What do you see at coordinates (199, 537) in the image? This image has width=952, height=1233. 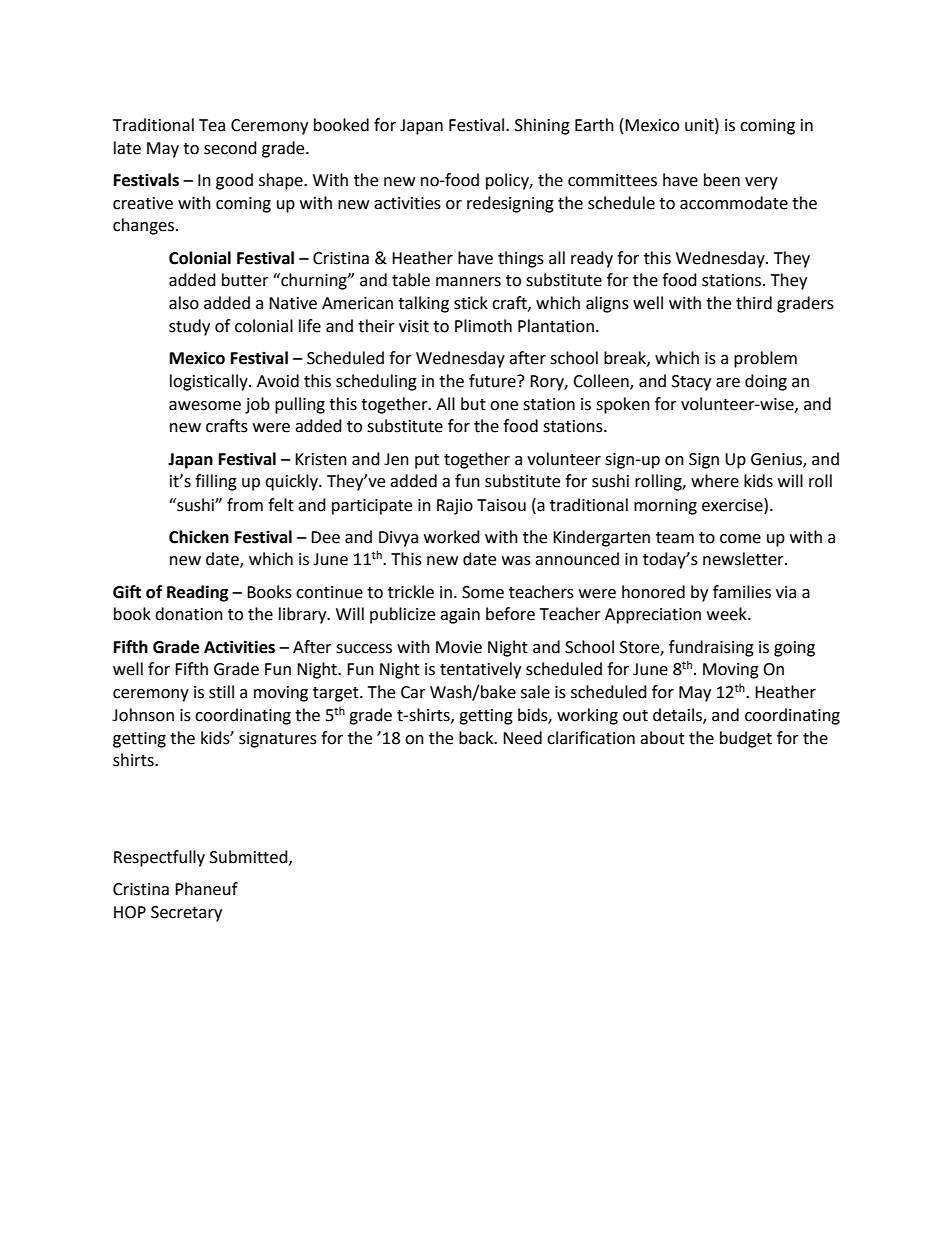 I see `Chicken` at bounding box center [199, 537].
